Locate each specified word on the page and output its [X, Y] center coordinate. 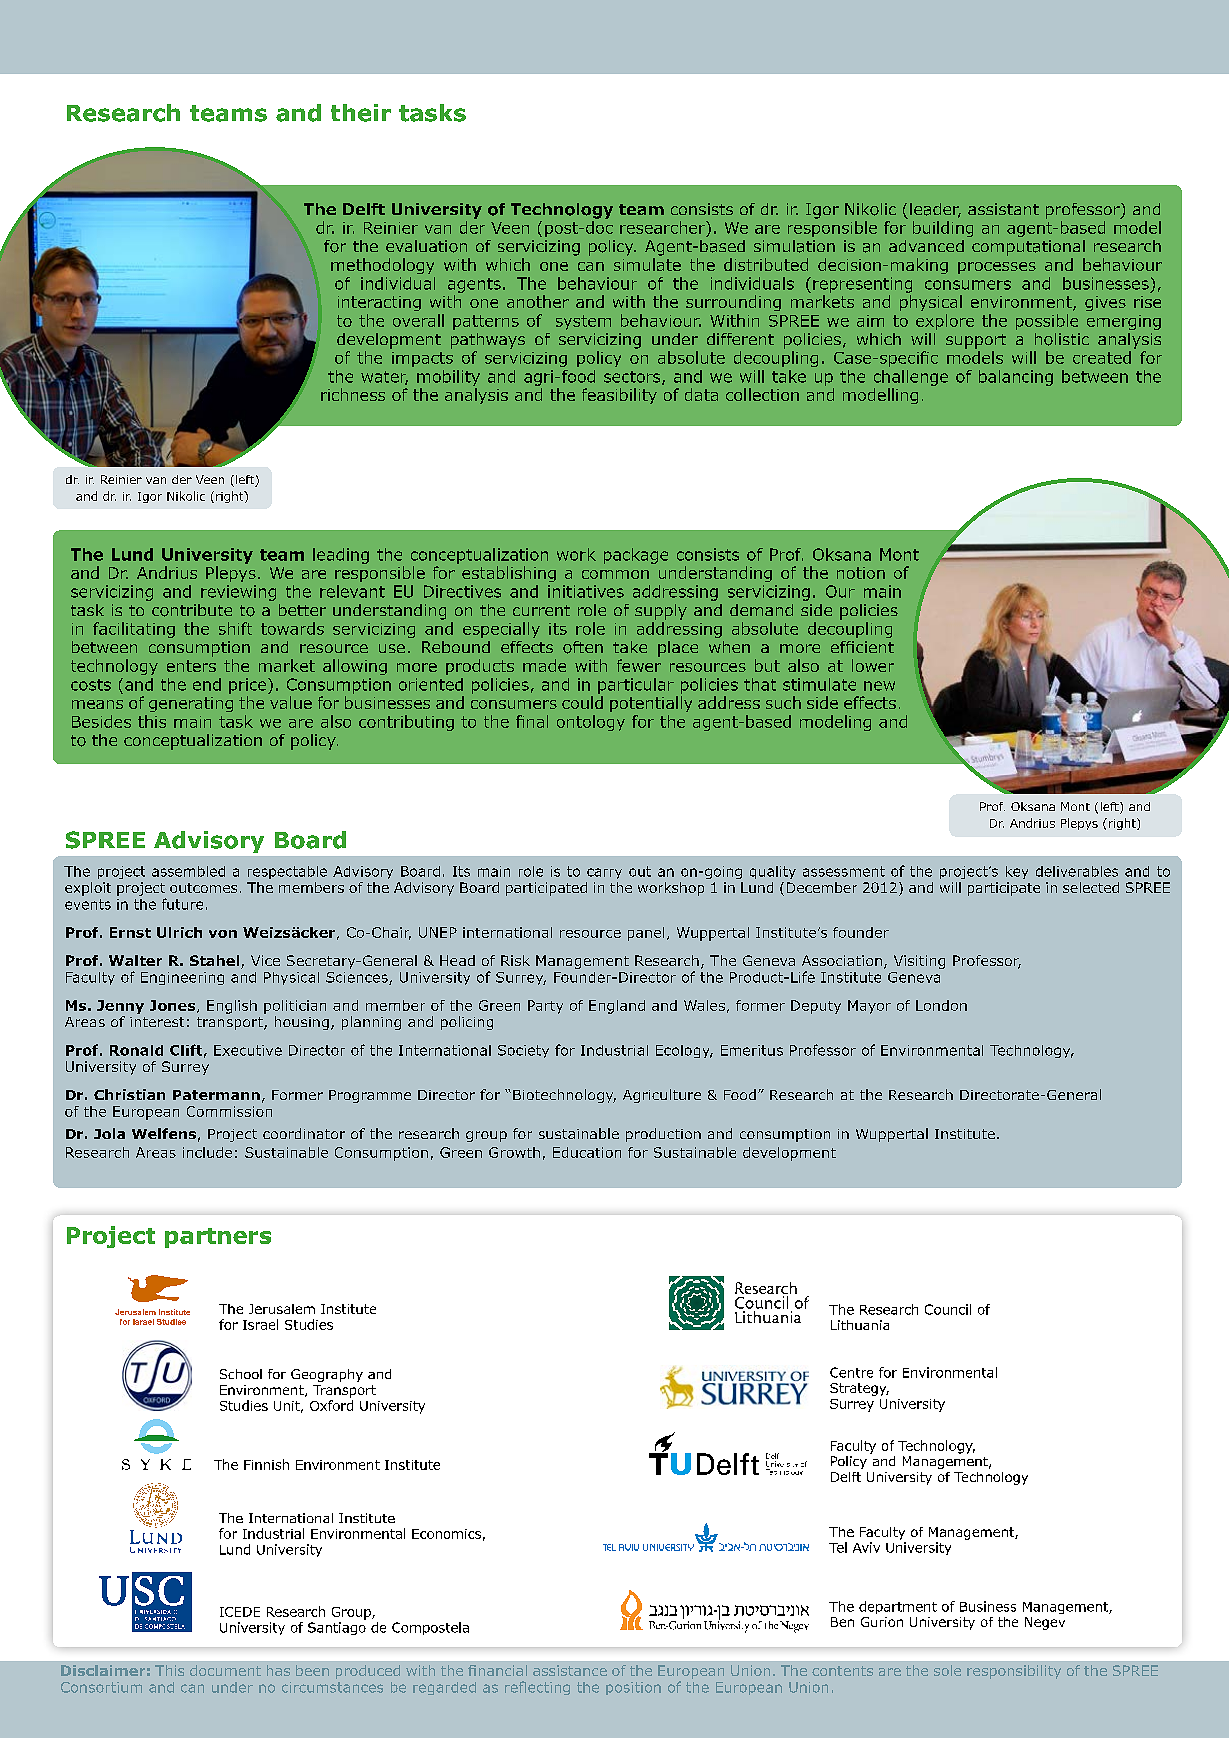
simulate [647, 264]
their [361, 113]
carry [604, 873]
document [225, 1670]
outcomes [203, 888]
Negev [1045, 1623]
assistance [570, 1670]
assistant [1003, 209]
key [1017, 872]
